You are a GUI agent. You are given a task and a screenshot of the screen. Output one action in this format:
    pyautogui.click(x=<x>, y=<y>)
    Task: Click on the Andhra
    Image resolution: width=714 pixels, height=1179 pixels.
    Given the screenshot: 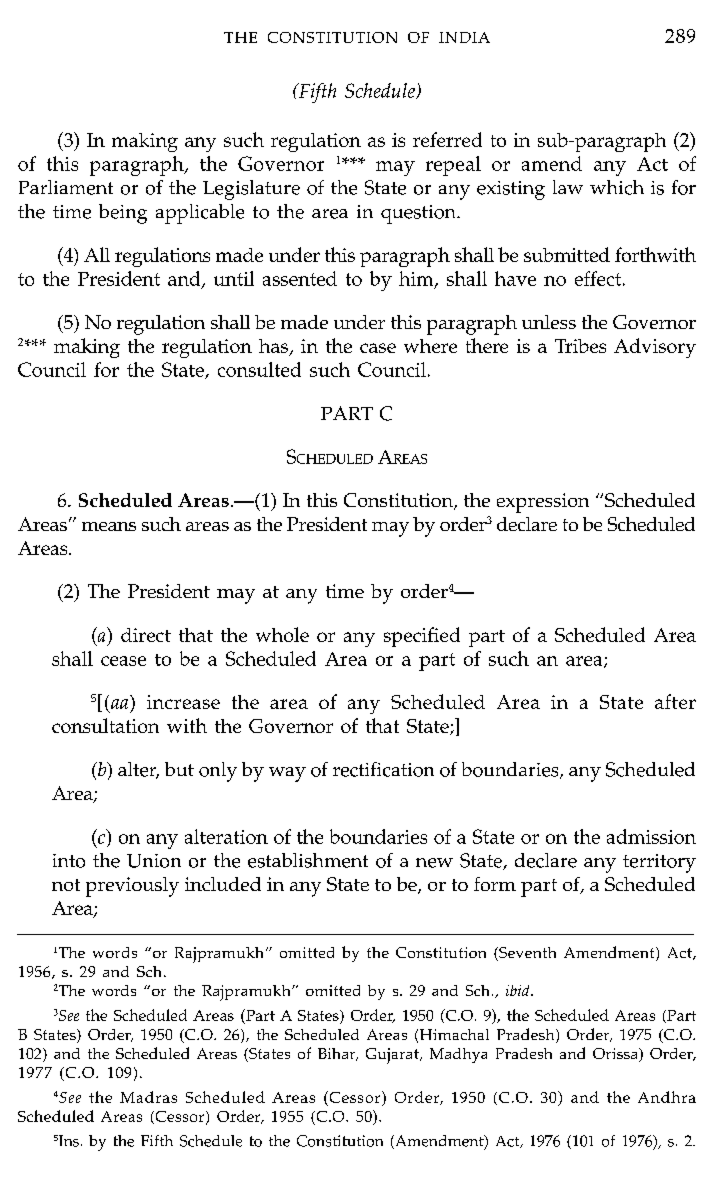 What is the action you would take?
    pyautogui.click(x=667, y=1097)
